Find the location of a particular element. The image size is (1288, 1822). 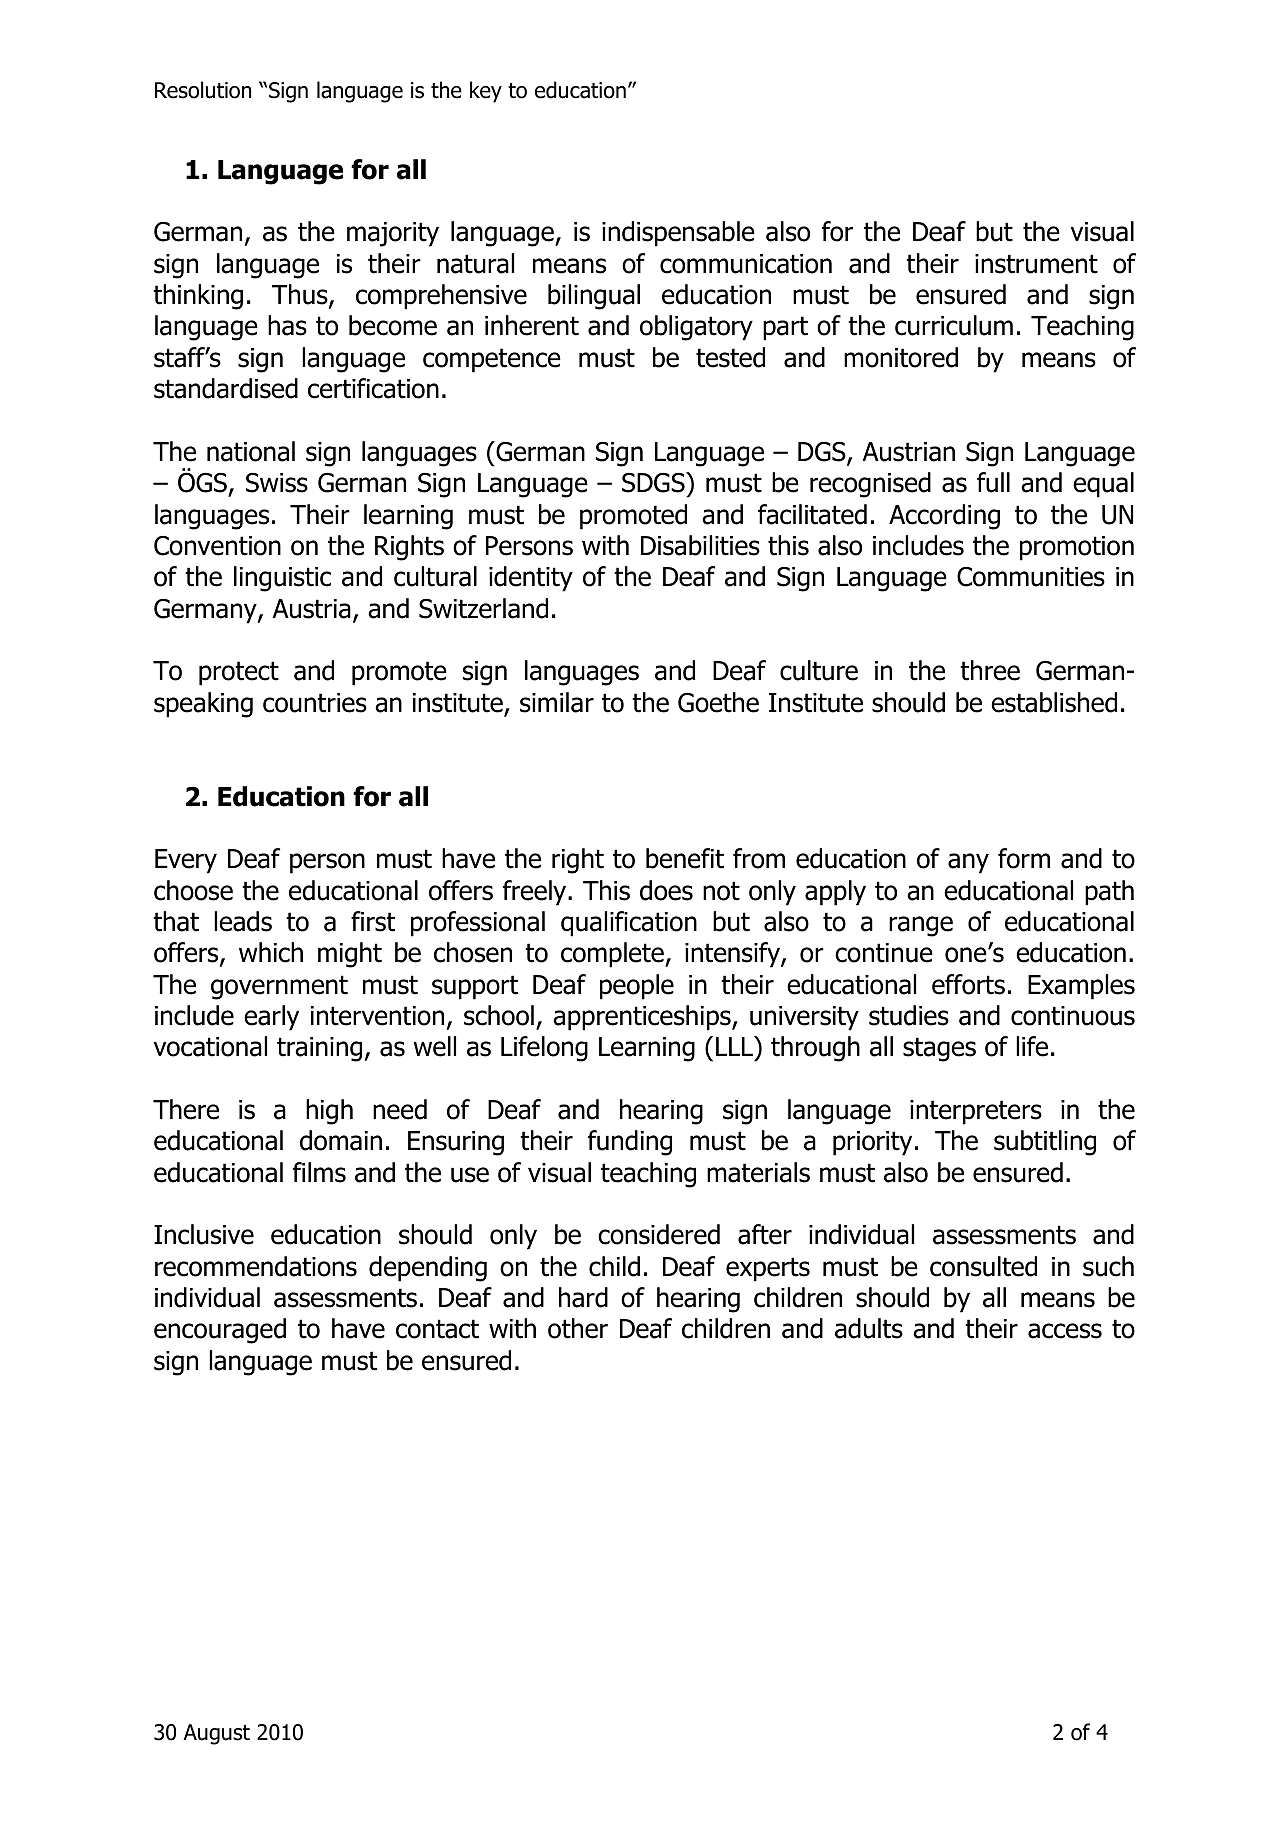

form is located at coordinates (1024, 858).
